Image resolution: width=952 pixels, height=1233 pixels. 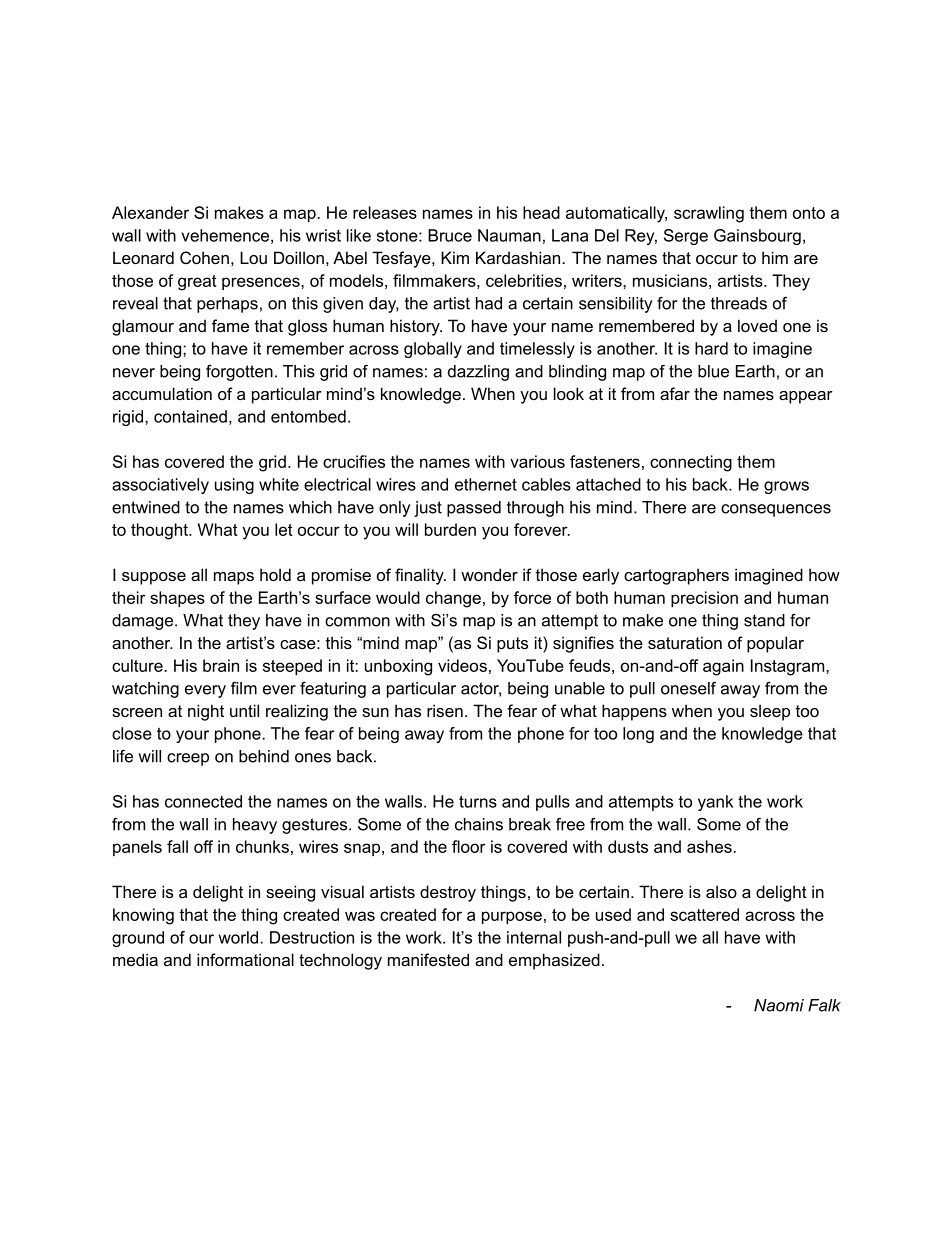 What do you see at coordinates (770, 712) in the screenshot?
I see `sleep` at bounding box center [770, 712].
